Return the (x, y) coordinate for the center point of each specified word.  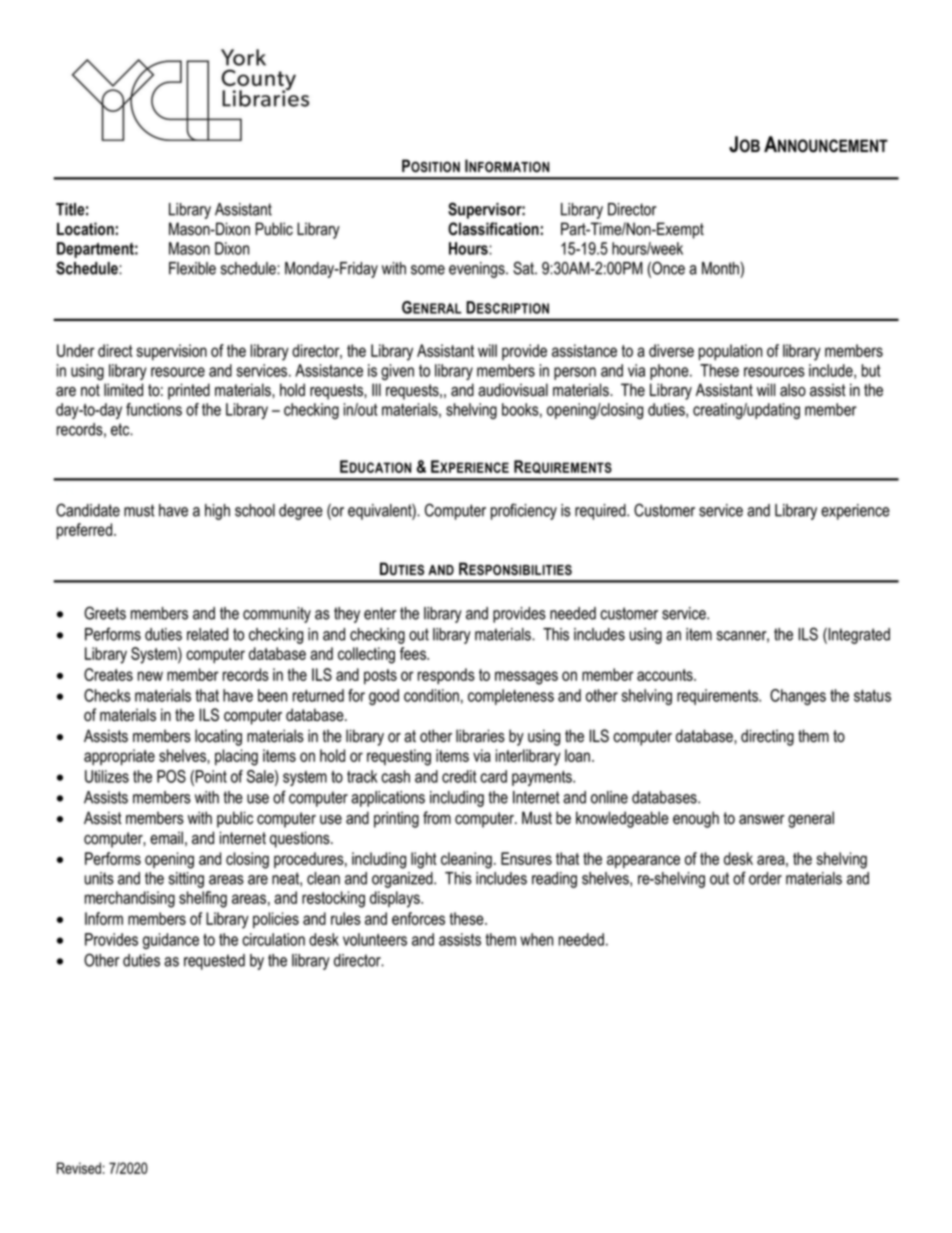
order (765, 878)
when (536, 939)
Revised (79, 1168)
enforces (418, 918)
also (793, 390)
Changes (798, 697)
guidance (171, 941)
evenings (478, 270)
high (217, 512)
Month (721, 268)
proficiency (524, 511)
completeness (511, 697)
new (150, 676)
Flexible (192, 268)
